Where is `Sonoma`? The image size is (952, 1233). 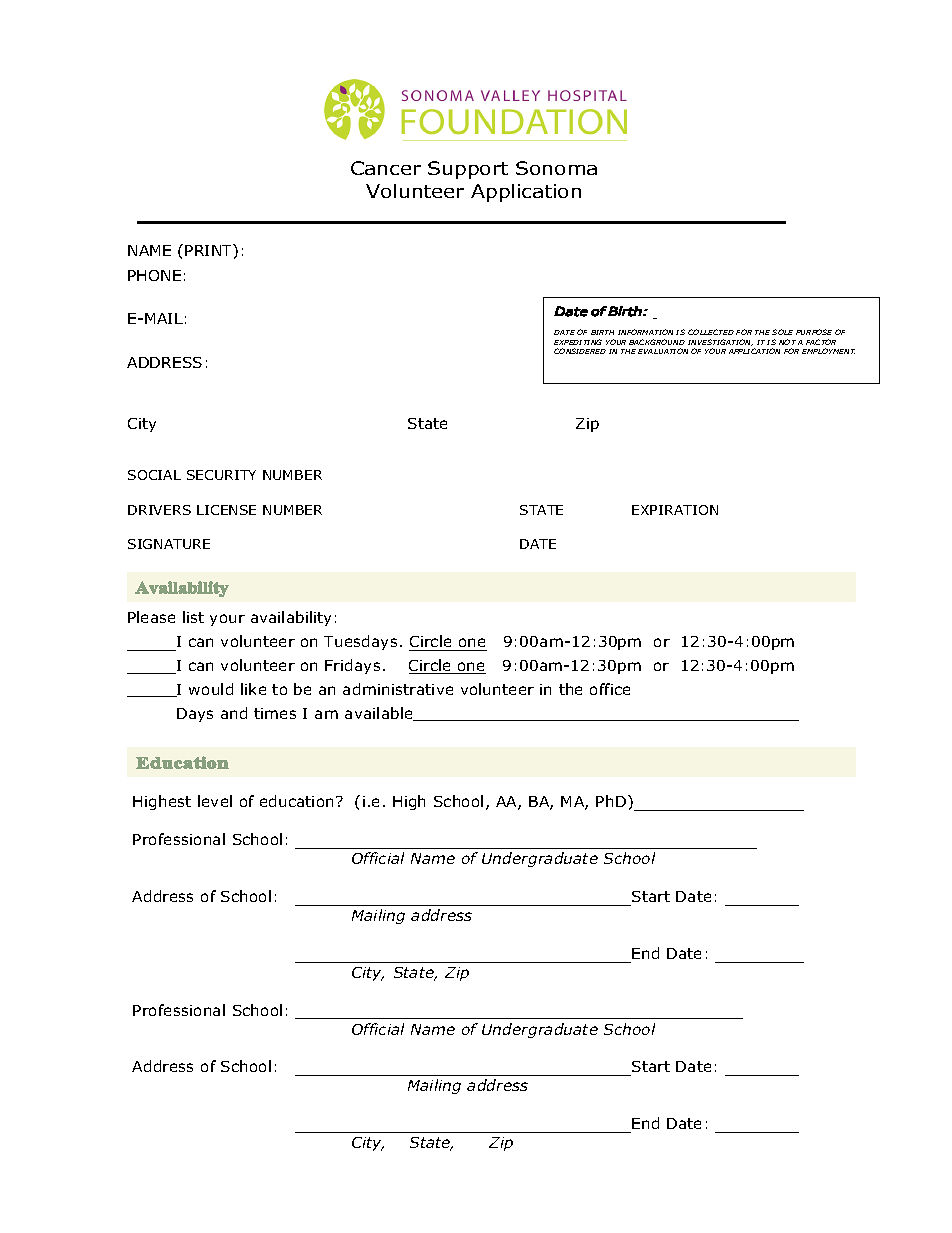
Sonoma is located at coordinates (556, 168).
